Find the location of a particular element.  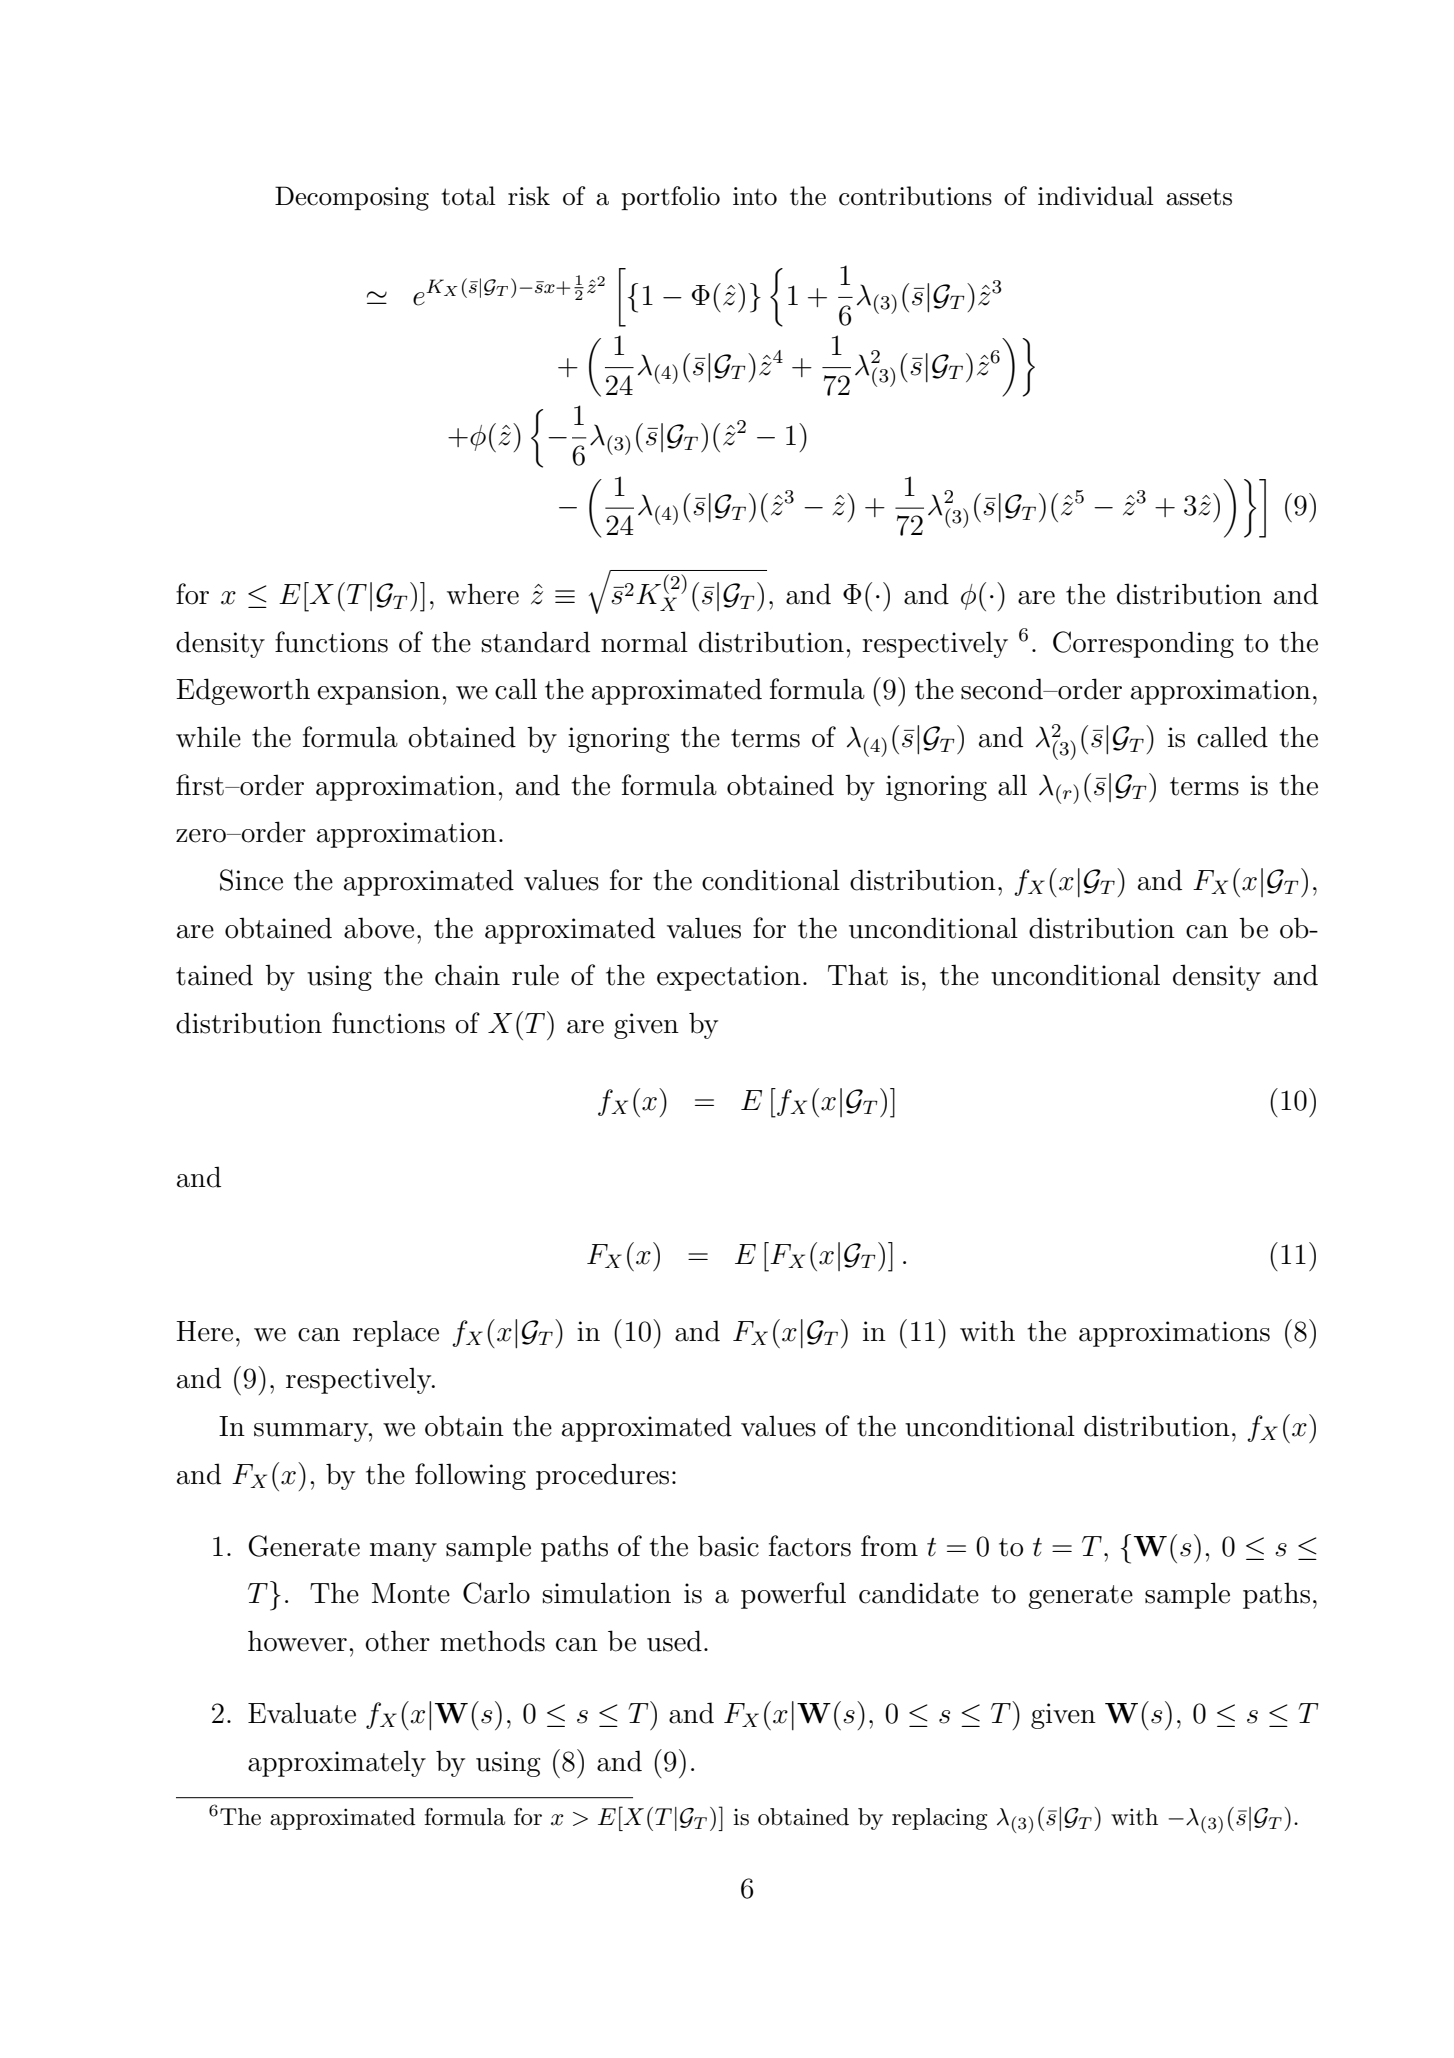

rule is located at coordinates (535, 975).
